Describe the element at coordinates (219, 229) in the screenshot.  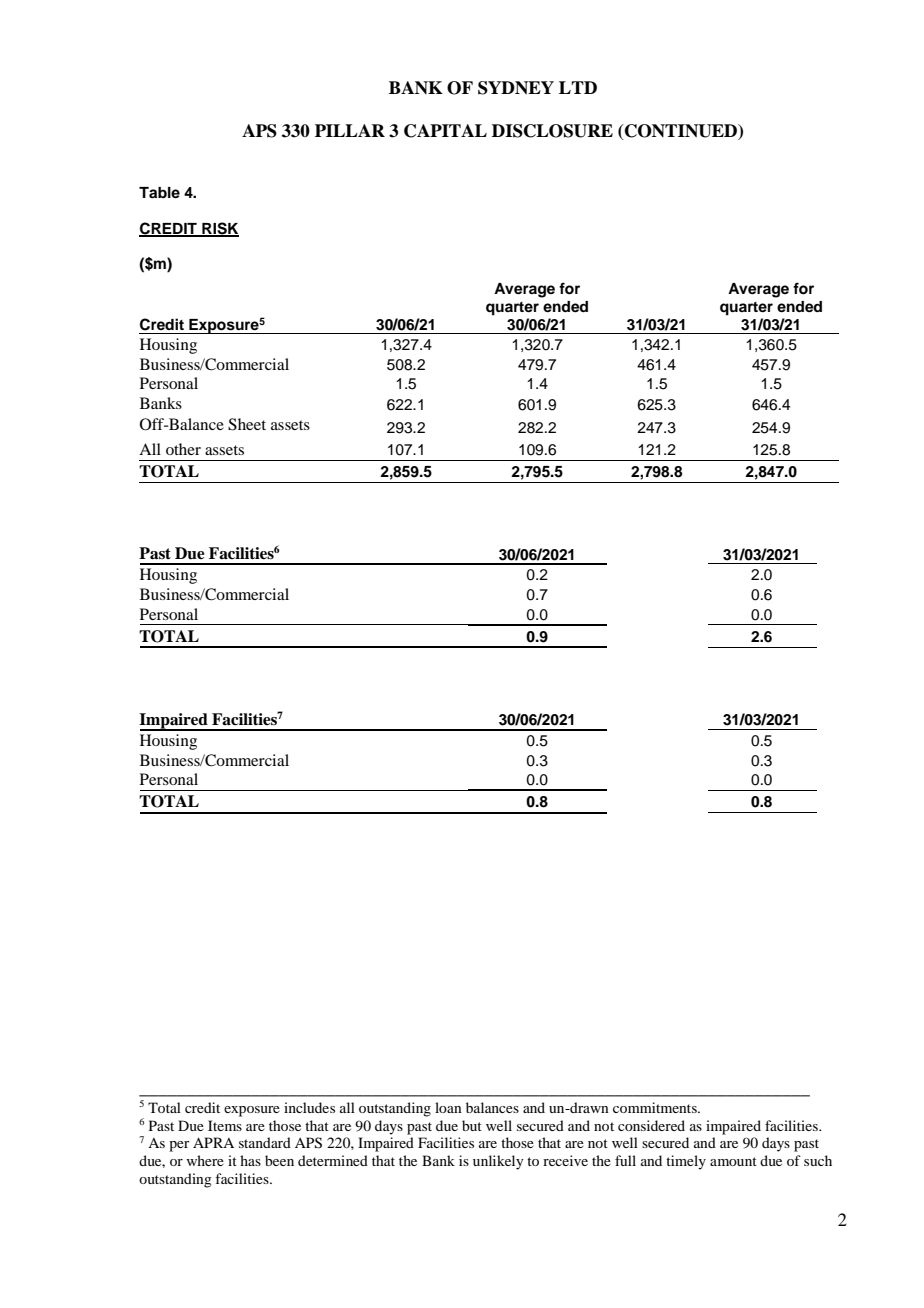
I see `RISK` at that location.
